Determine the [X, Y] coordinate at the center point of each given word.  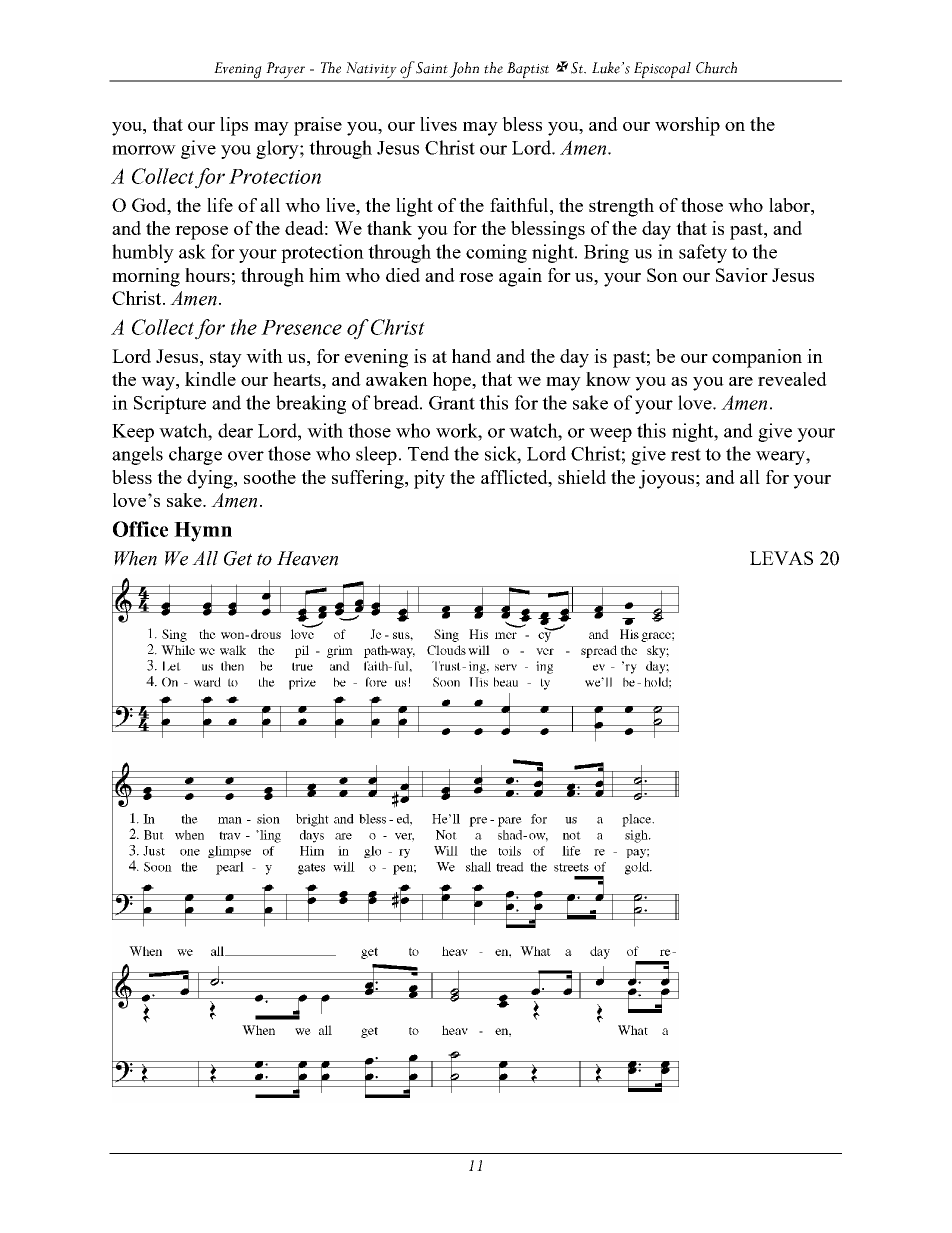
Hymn [203, 532]
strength [621, 207]
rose [476, 277]
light [414, 207]
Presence [301, 327]
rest [686, 454]
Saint [432, 68]
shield [582, 477]
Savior [742, 275]
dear [235, 430]
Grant [452, 403]
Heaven [307, 558]
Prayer [285, 71]
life [220, 205]
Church [716, 68]
